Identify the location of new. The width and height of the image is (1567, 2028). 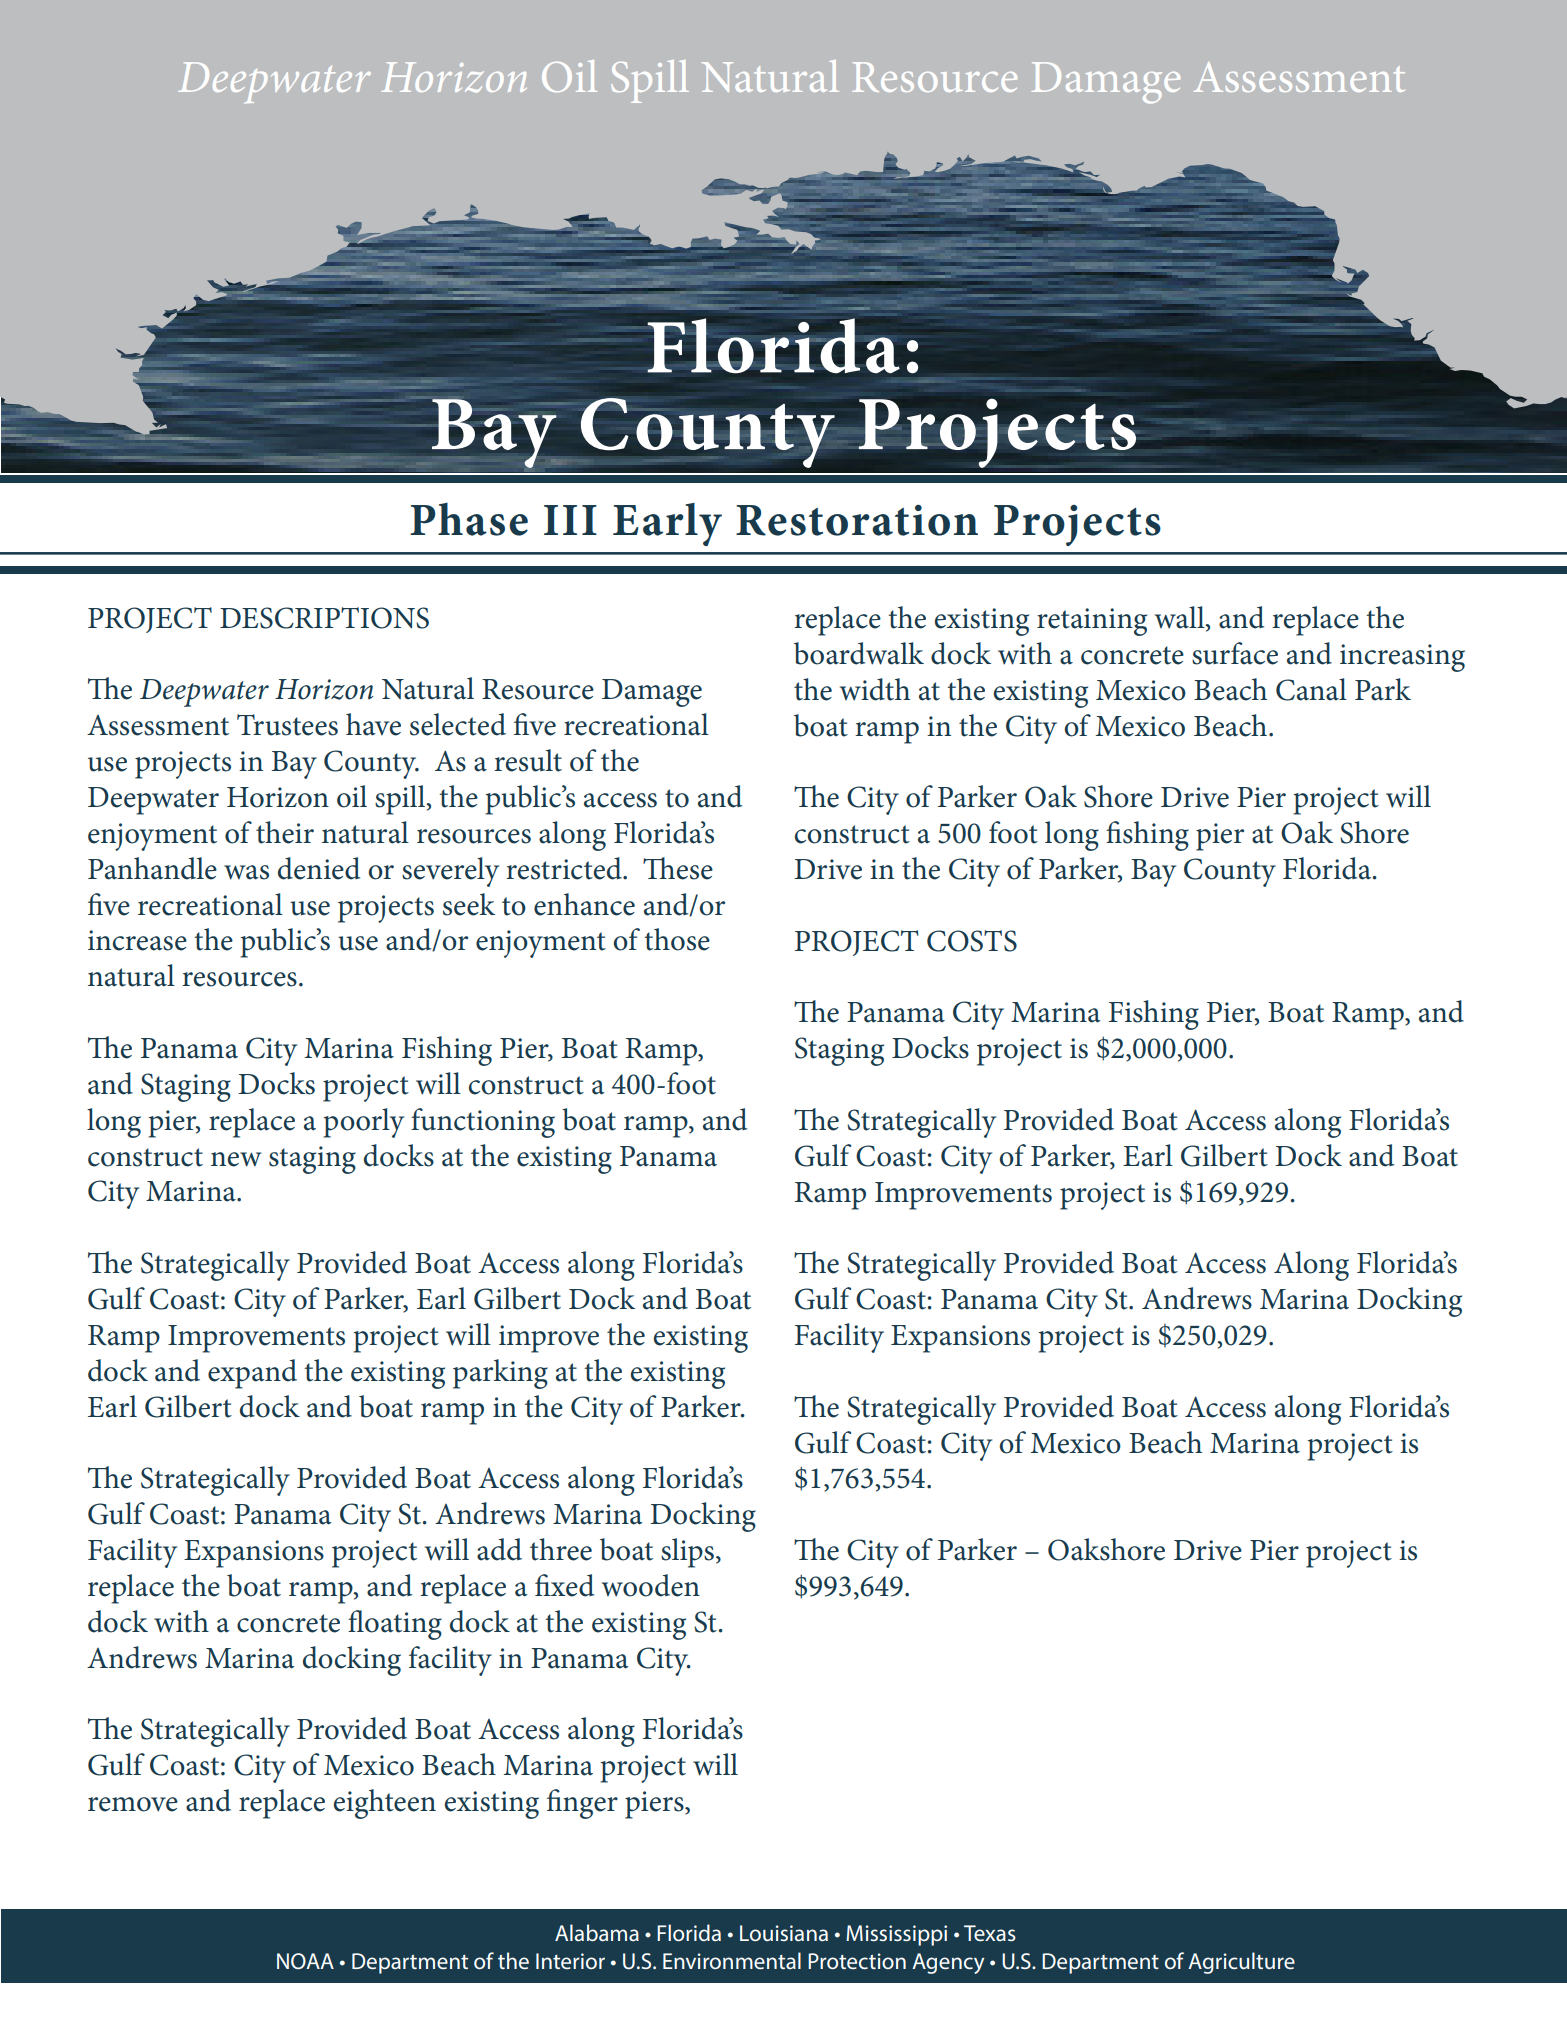
(236, 1159).
